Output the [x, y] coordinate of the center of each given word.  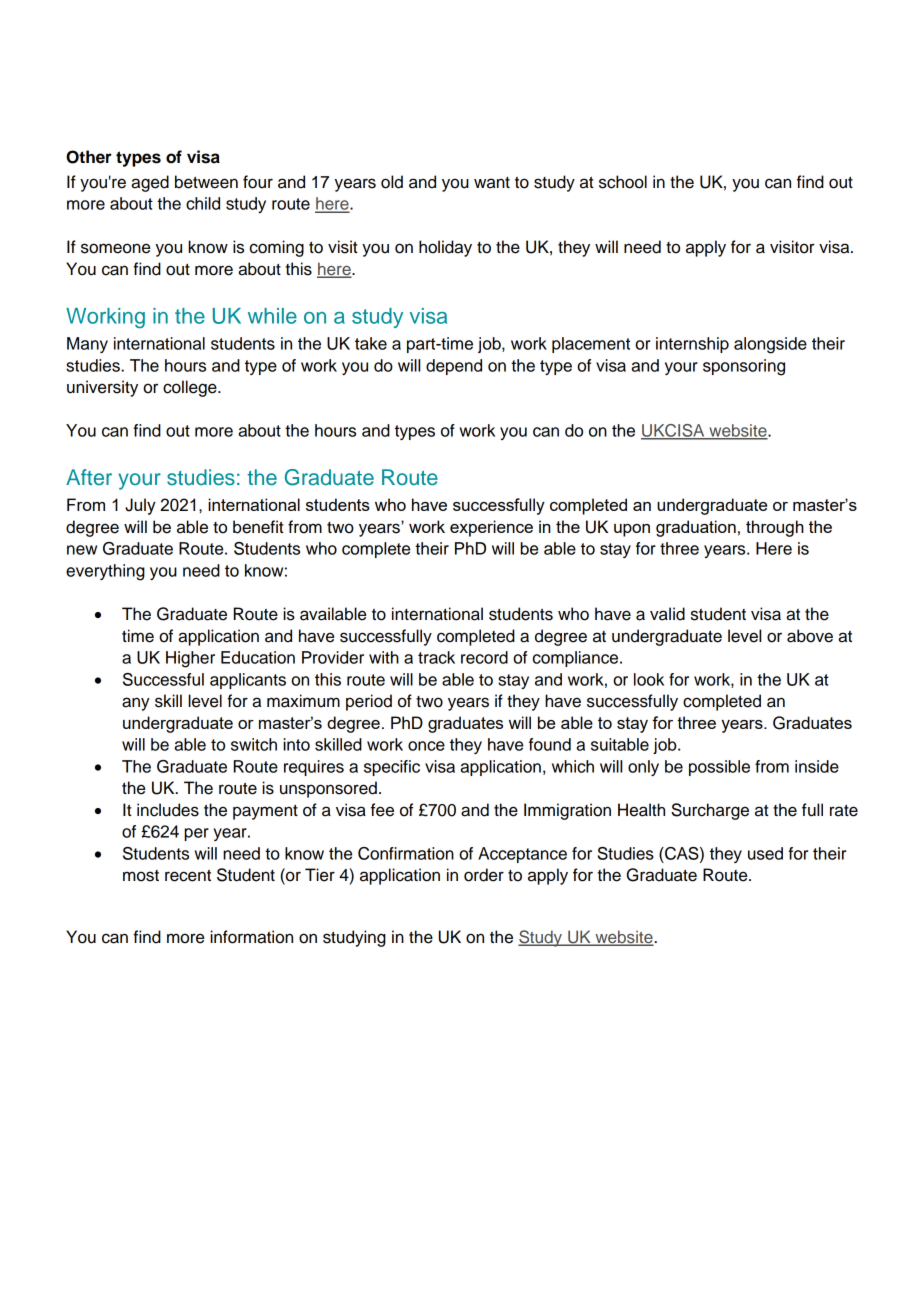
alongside [770, 345]
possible [719, 768]
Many [87, 345]
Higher [190, 659]
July [140, 506]
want [492, 183]
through [775, 528]
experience [491, 528]
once [426, 746]
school [623, 182]
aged [150, 183]
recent [188, 876]
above [810, 636]
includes [168, 810]
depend [454, 367]
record [484, 657]
